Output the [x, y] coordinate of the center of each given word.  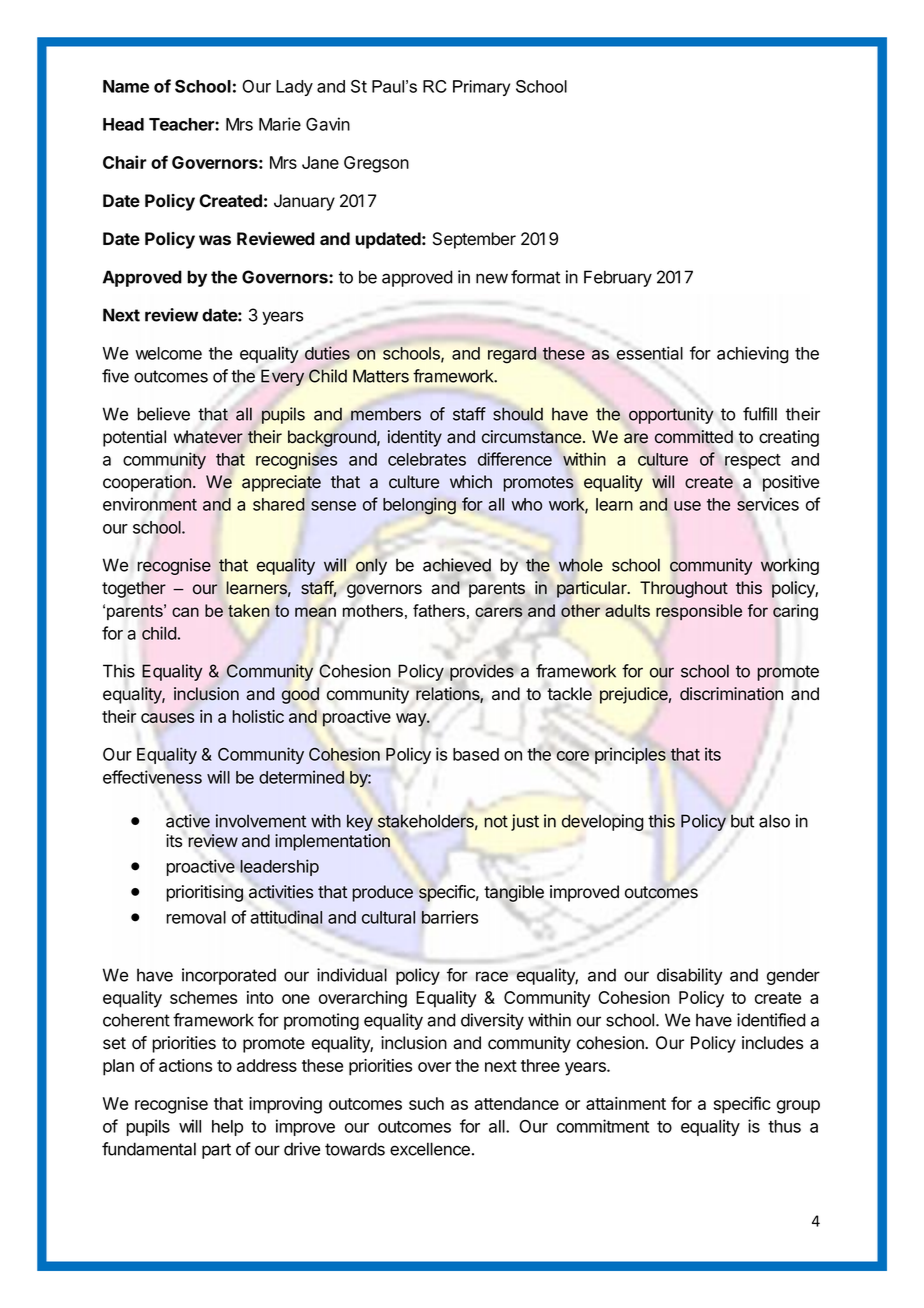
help [227, 1128]
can [185, 612]
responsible [699, 612]
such [426, 1103]
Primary [481, 88]
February [618, 278]
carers [499, 612]
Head [123, 124]
